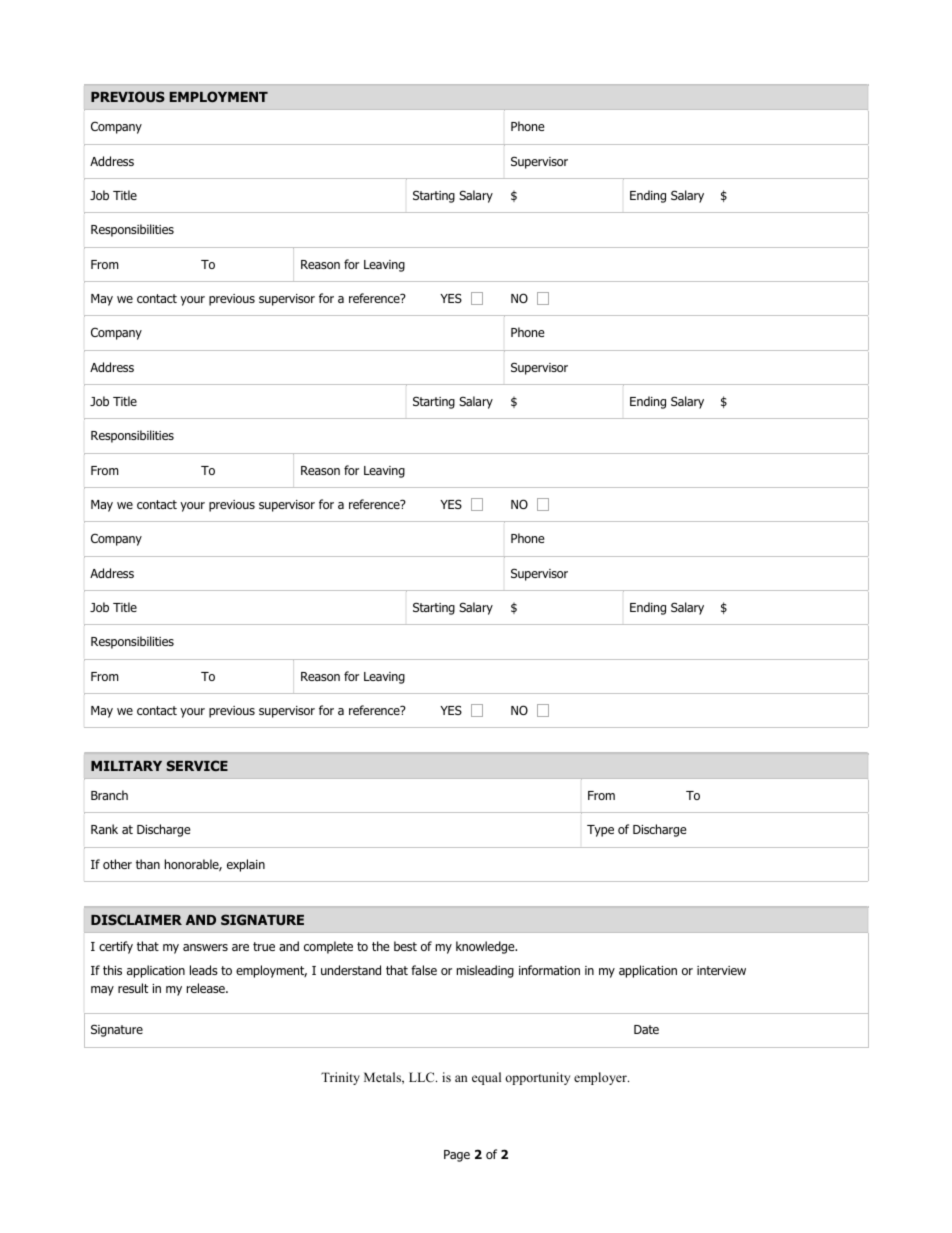 The width and height of the screenshot is (952, 1233). I want to click on false, so click(424, 970).
